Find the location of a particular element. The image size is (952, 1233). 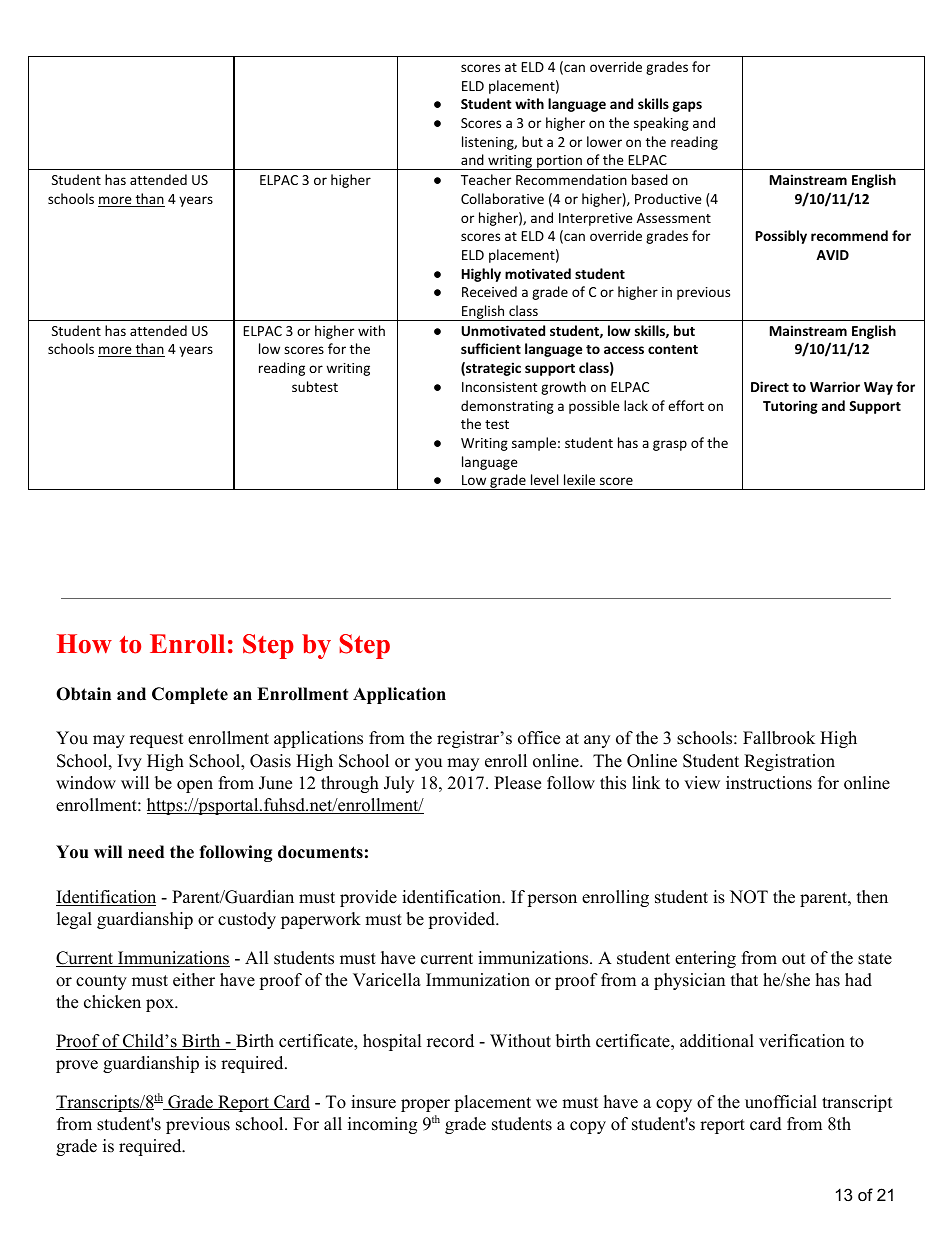

Fallbrook is located at coordinates (779, 738).
